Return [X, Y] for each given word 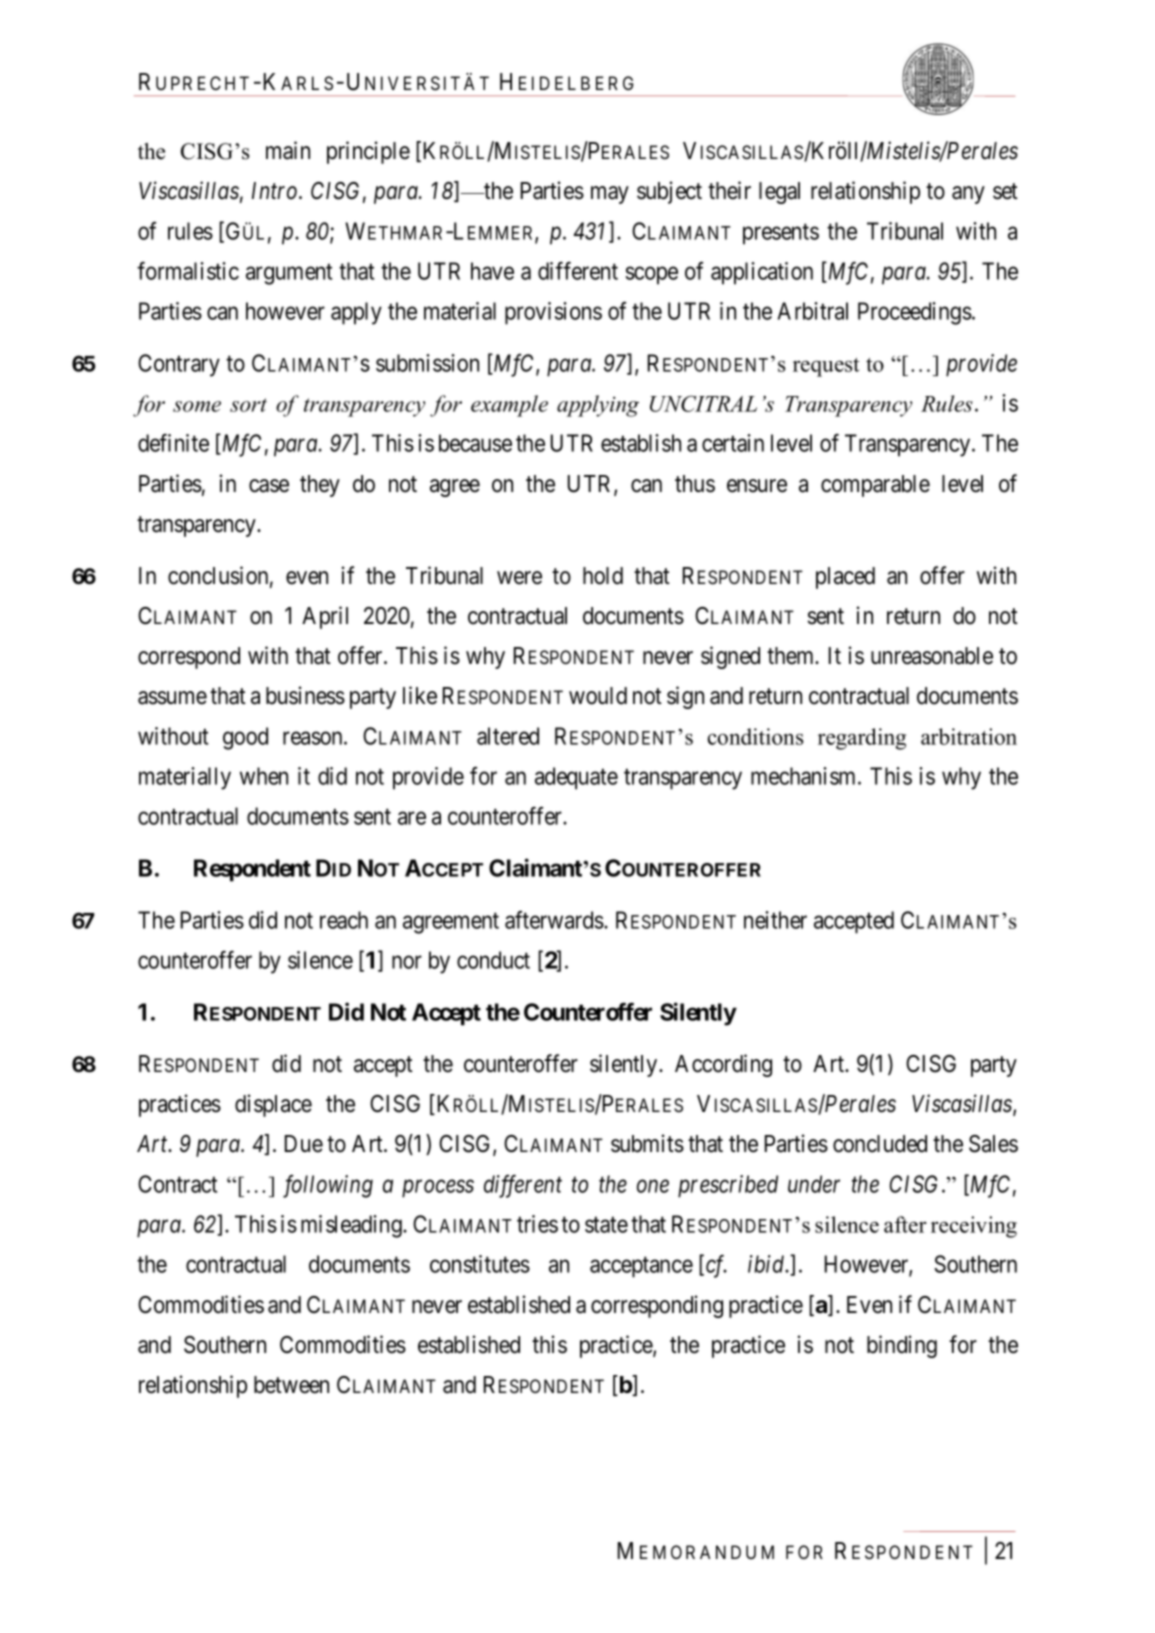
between [291, 1385]
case [269, 486]
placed [845, 578]
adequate [576, 778]
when [264, 776]
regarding [862, 739]
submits [647, 1143]
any [968, 195]
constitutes [480, 1264]
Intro [276, 191]
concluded [880, 1144]
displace [273, 1105]
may [610, 195]
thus [695, 484]
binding [902, 1346]
